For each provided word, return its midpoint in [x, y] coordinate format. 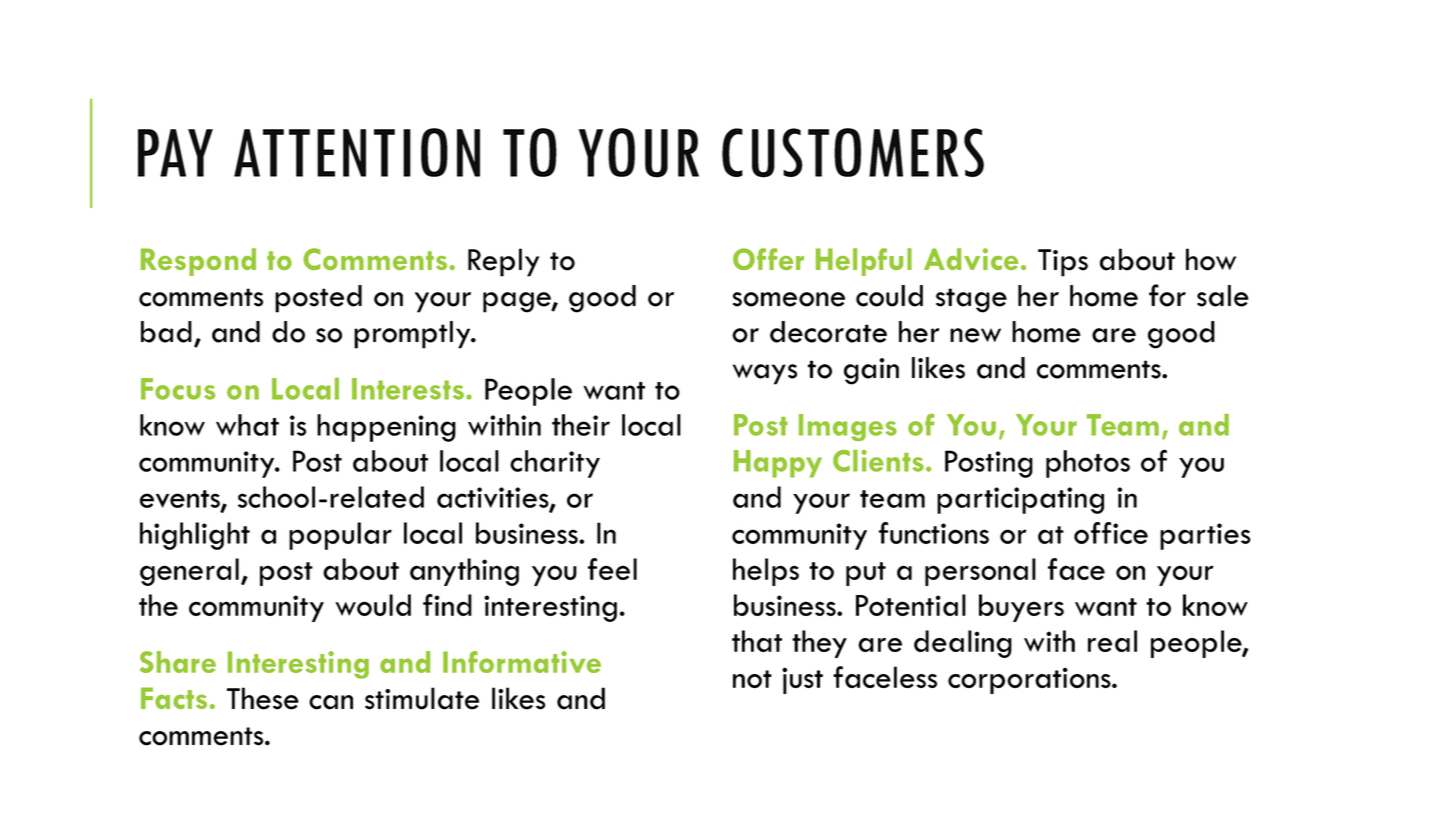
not [752, 679]
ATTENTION [357, 152]
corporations [1030, 680]
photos [1088, 464]
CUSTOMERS [853, 153]
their [581, 425]
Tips [1063, 263]
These [263, 698]
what [247, 425]
